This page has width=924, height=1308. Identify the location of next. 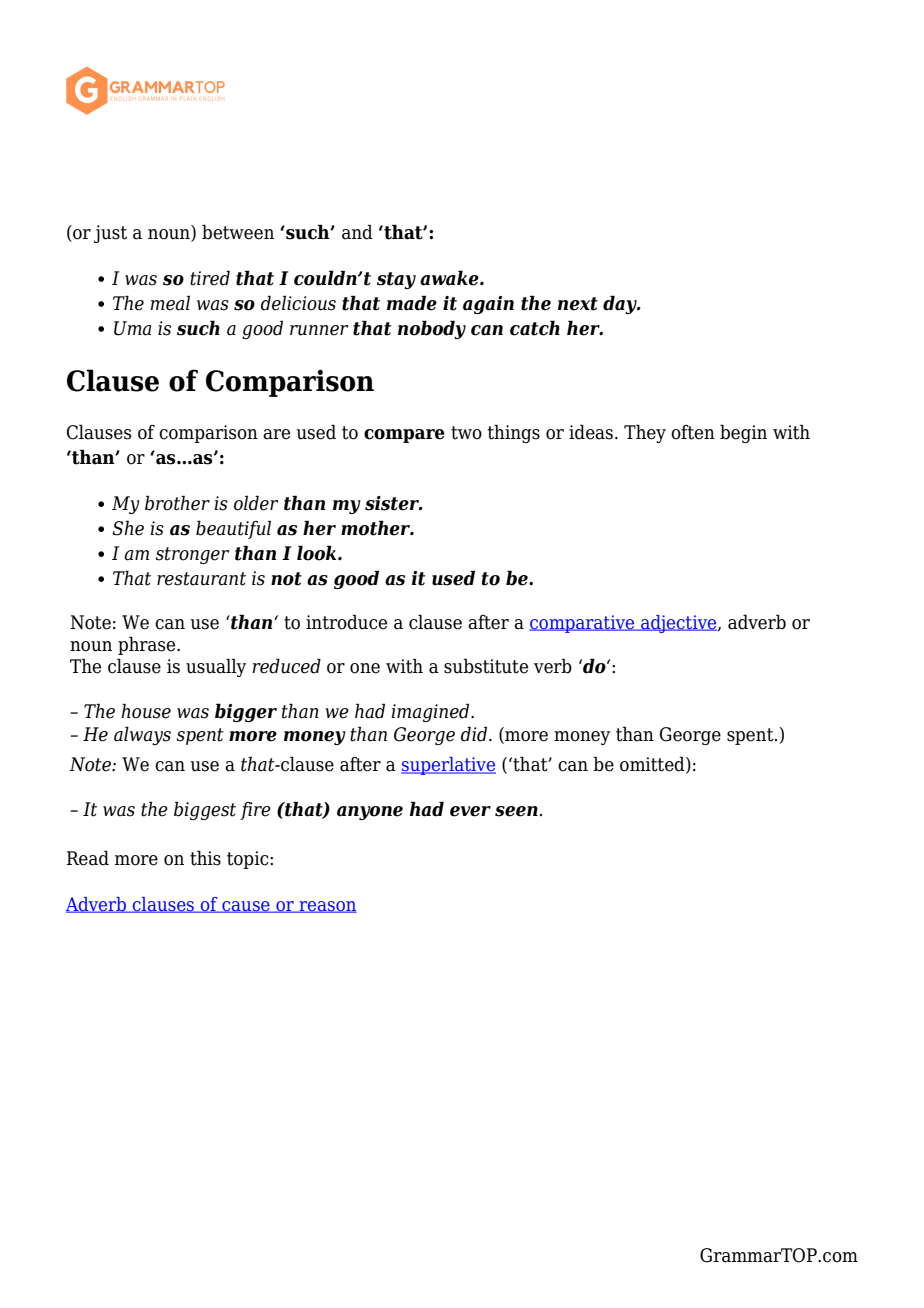
(578, 304).
